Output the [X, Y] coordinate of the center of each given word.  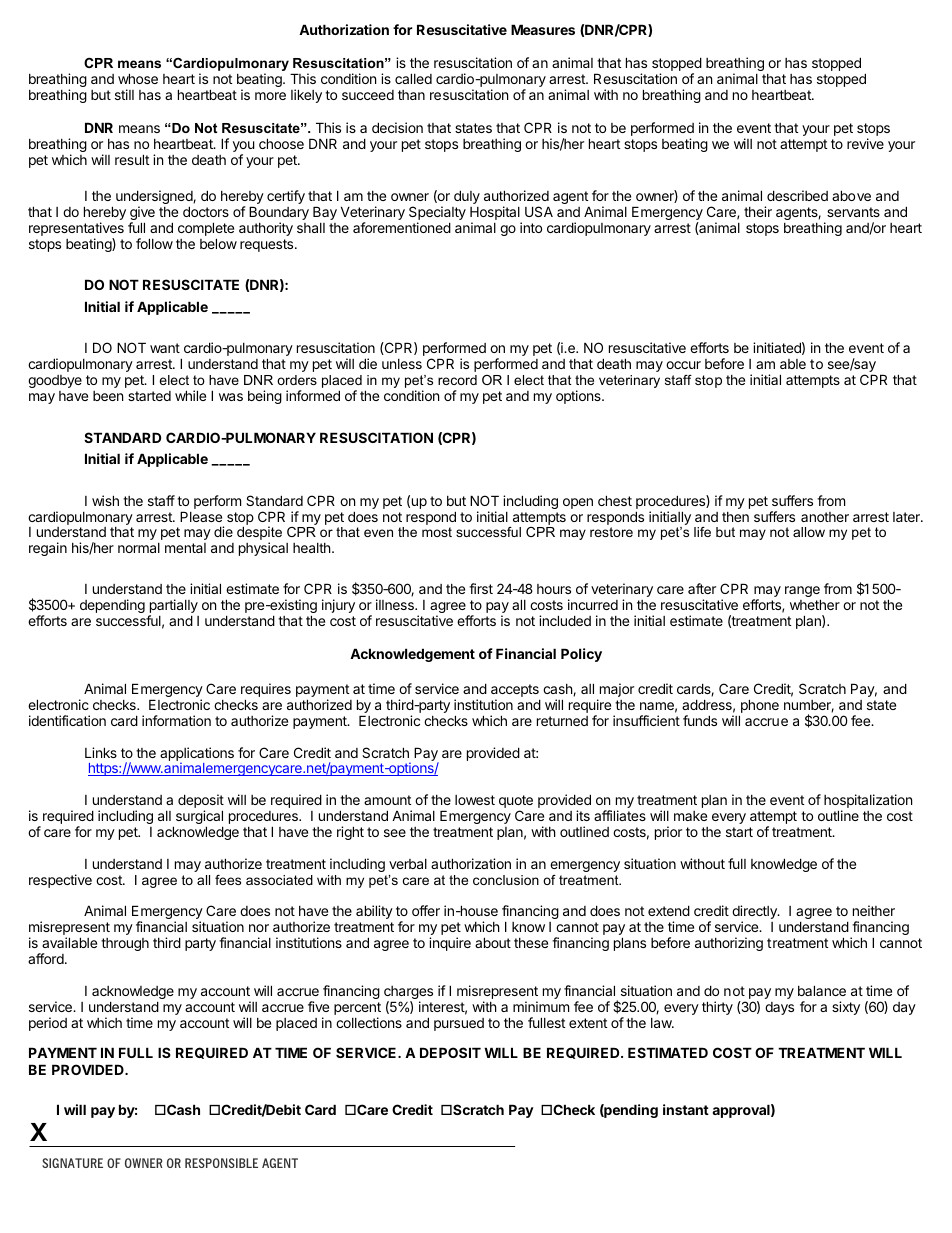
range [803, 593]
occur [683, 365]
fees [228, 880]
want [165, 348]
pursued [459, 1024]
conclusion [506, 880]
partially [173, 607]
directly [755, 913]
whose [138, 78]
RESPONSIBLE [221, 1163]
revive [865, 143]
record [457, 380]
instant [686, 1109]
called [413, 78]
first [481, 588]
